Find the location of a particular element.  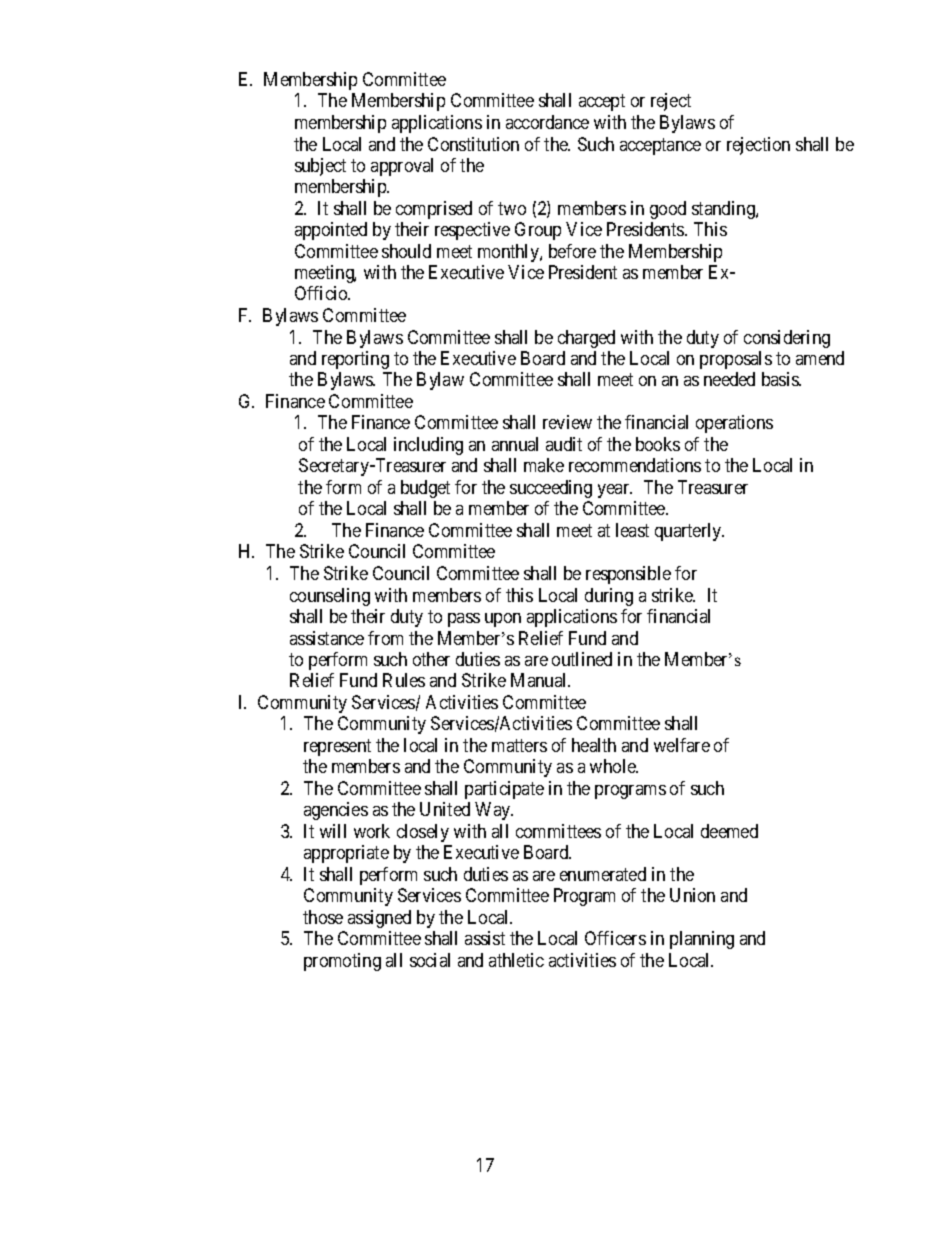

assigned is located at coordinates (379, 919).
